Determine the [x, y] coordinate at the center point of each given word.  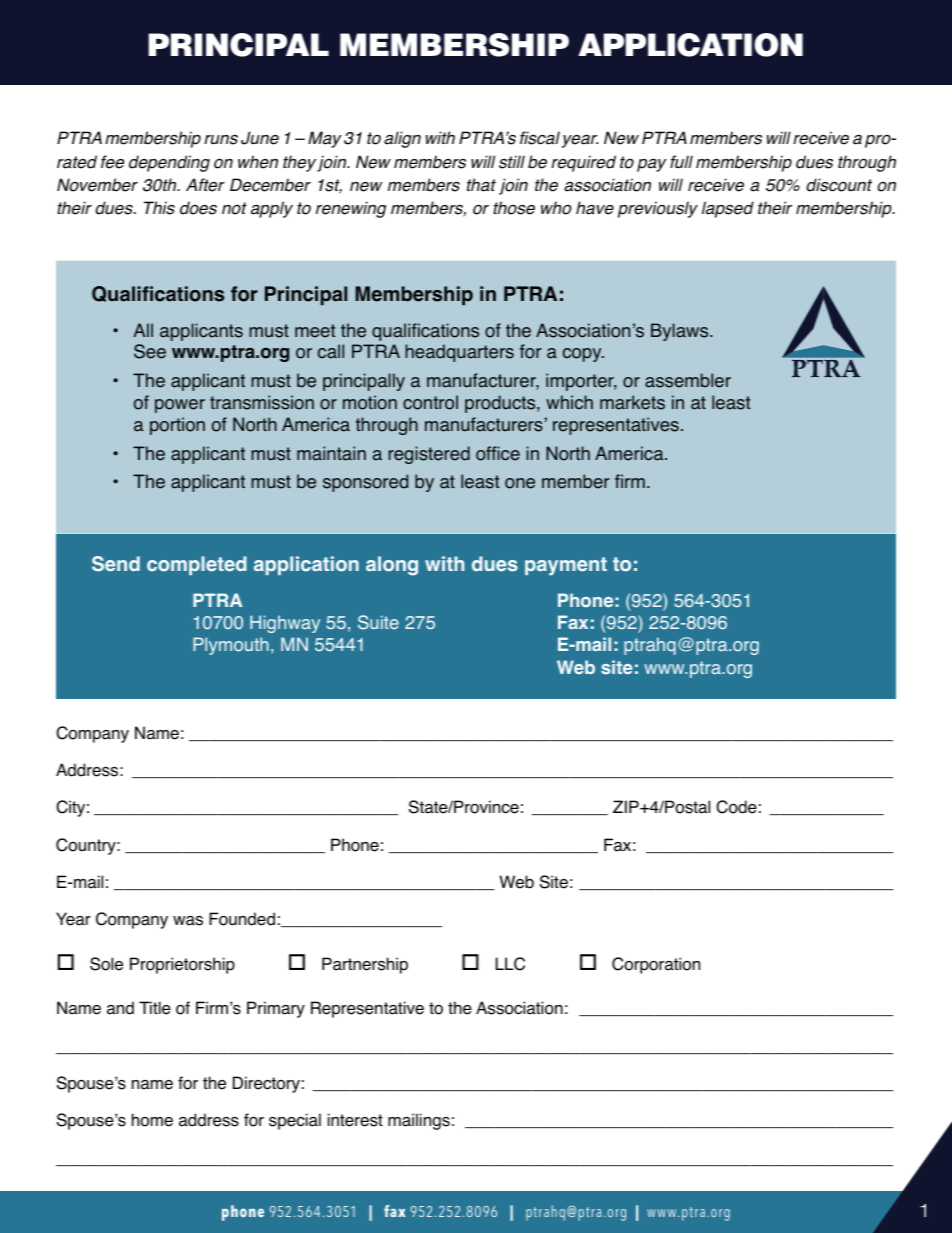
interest [355, 1120]
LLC [510, 964]
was [188, 921]
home [152, 1120]
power [180, 406]
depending [169, 163]
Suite [378, 622]
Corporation [656, 965]
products [501, 404]
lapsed [728, 209]
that [481, 185]
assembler [688, 380]
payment [566, 566]
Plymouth [231, 646]
